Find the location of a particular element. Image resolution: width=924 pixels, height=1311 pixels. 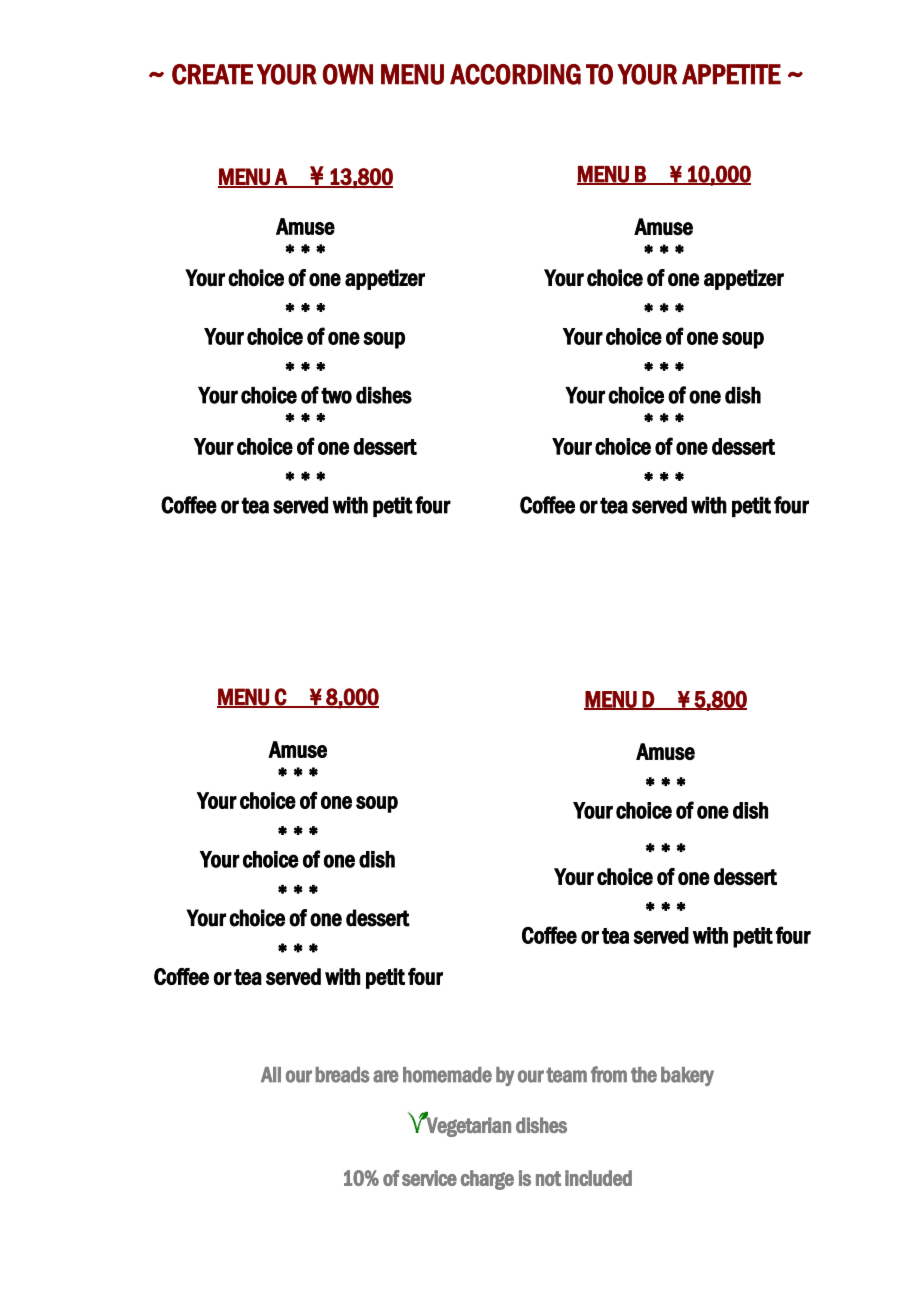

service is located at coordinates (429, 1178).
